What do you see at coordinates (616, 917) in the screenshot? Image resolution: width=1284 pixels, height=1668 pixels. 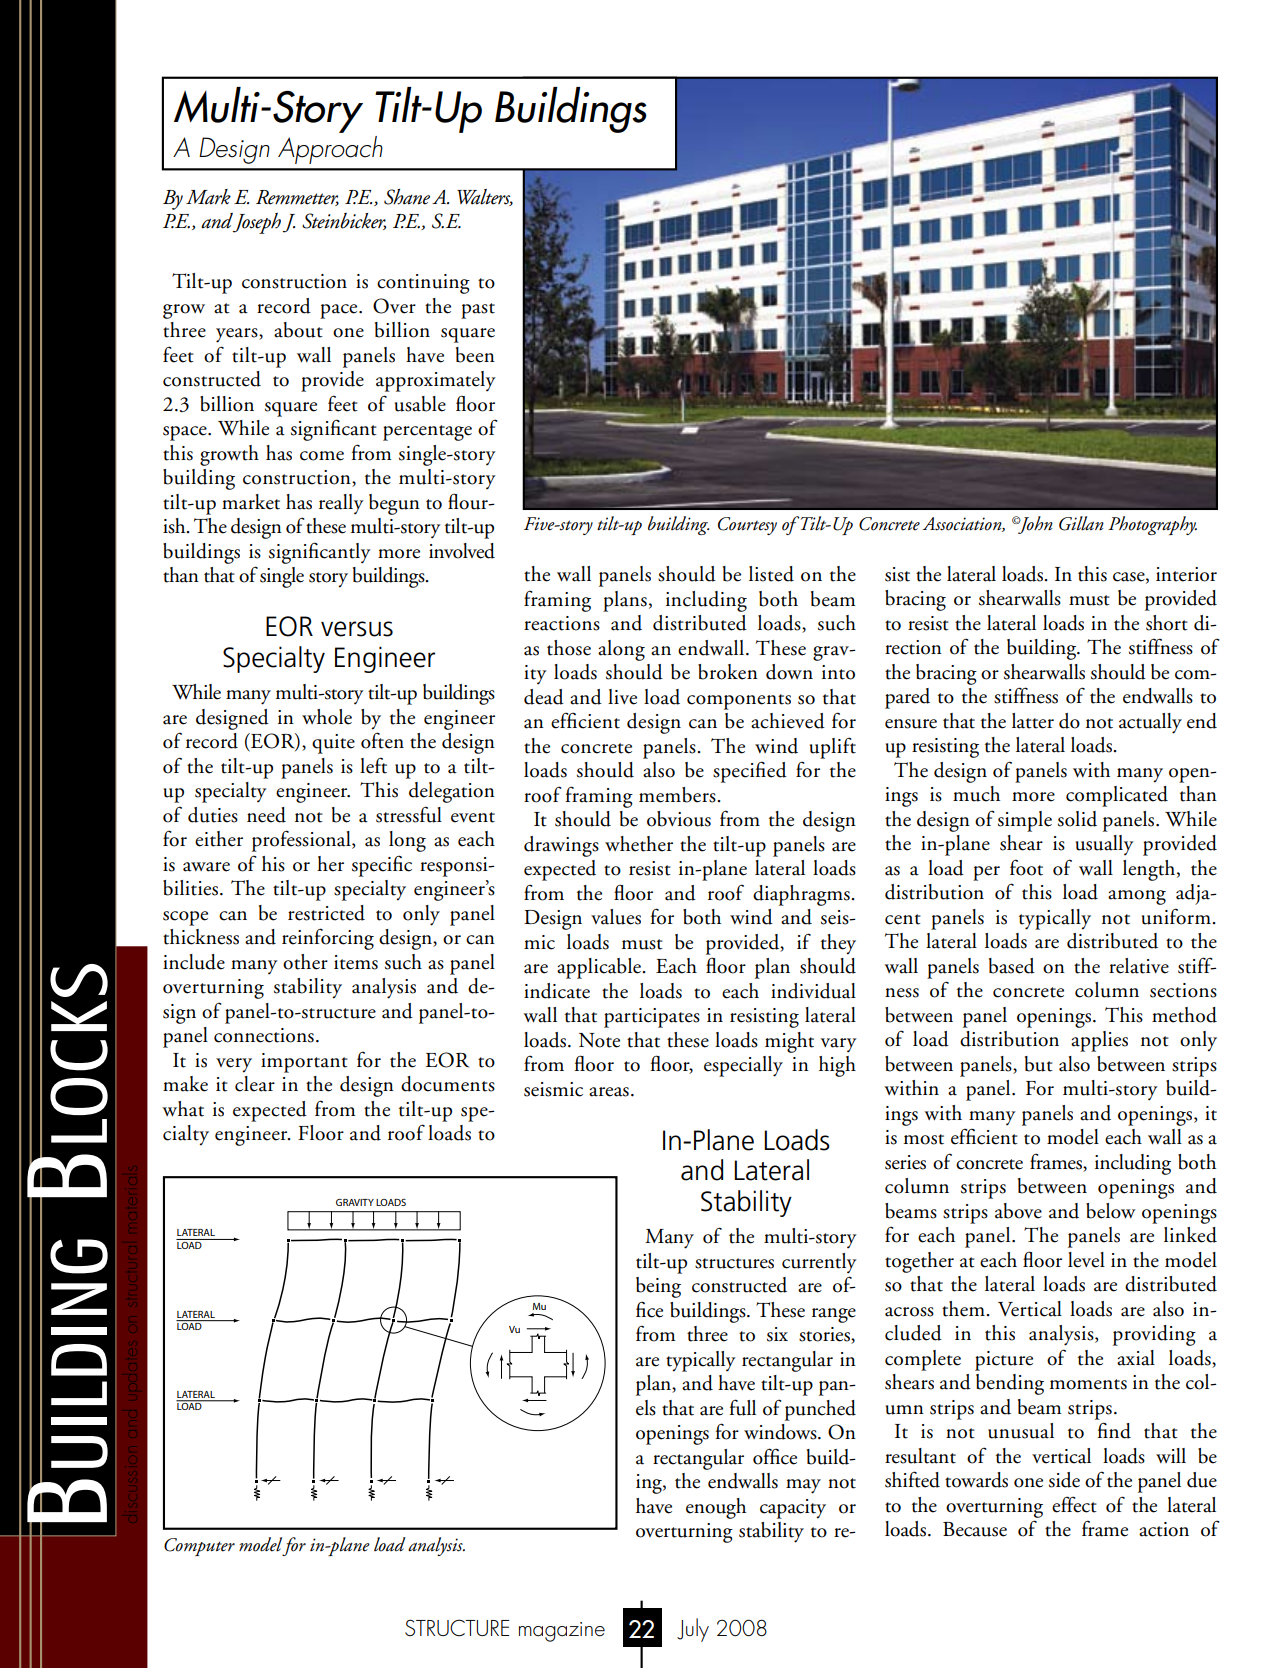 I see `values` at bounding box center [616, 917].
